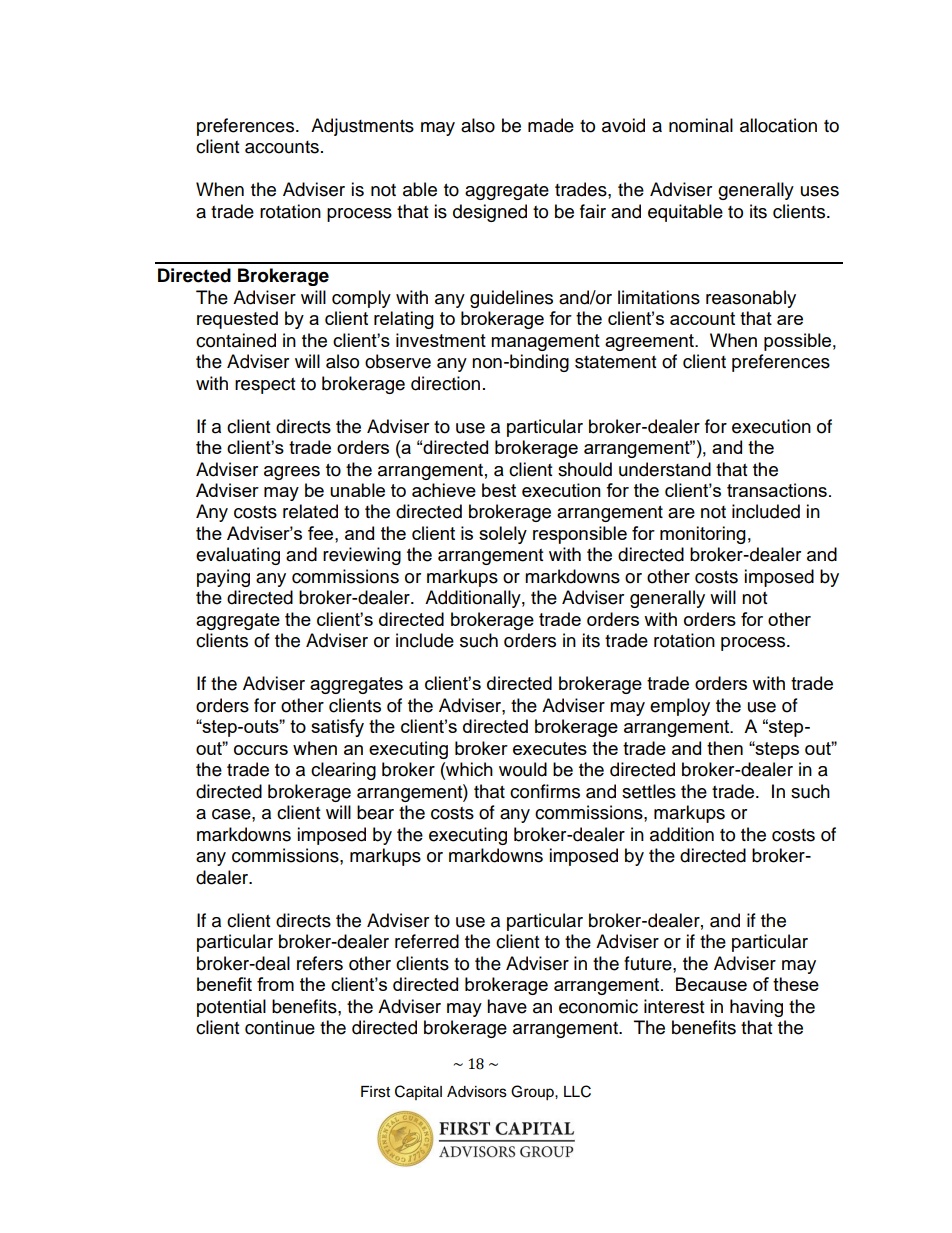 The image size is (952, 1233). I want to click on would, so click(523, 769).
